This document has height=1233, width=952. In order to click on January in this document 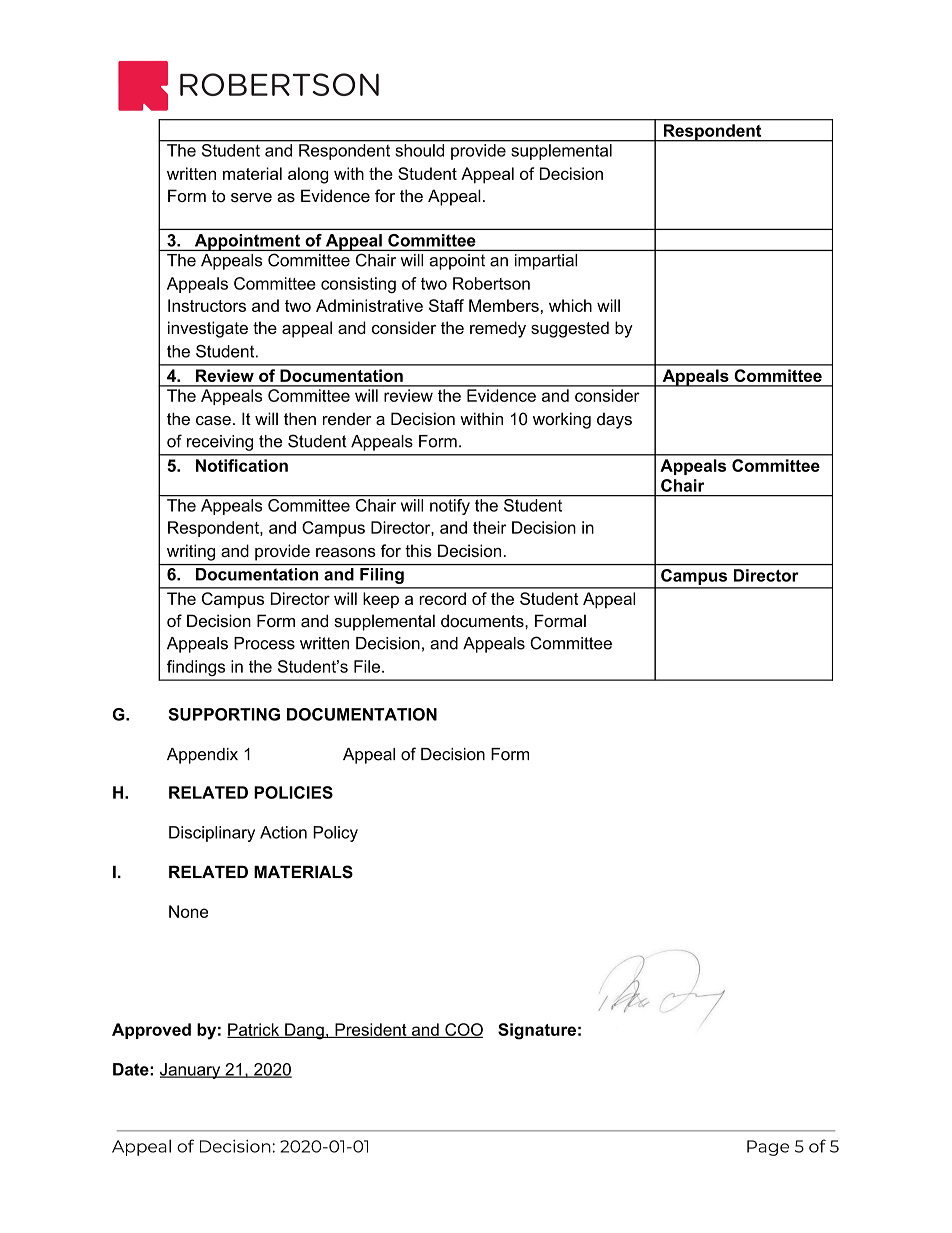, I will do `click(191, 1071)`.
